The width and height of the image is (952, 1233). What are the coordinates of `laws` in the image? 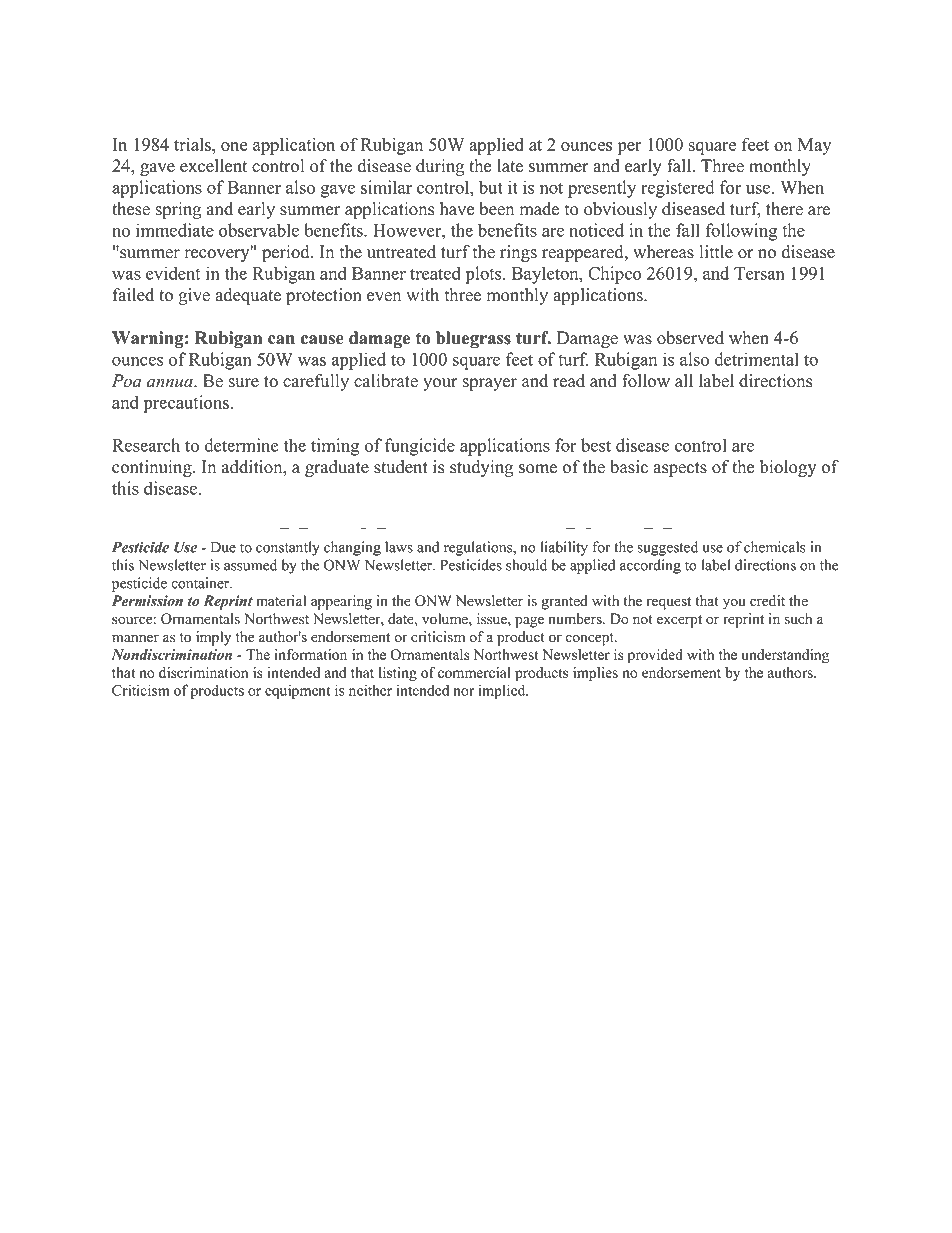 It's located at (399, 547).
